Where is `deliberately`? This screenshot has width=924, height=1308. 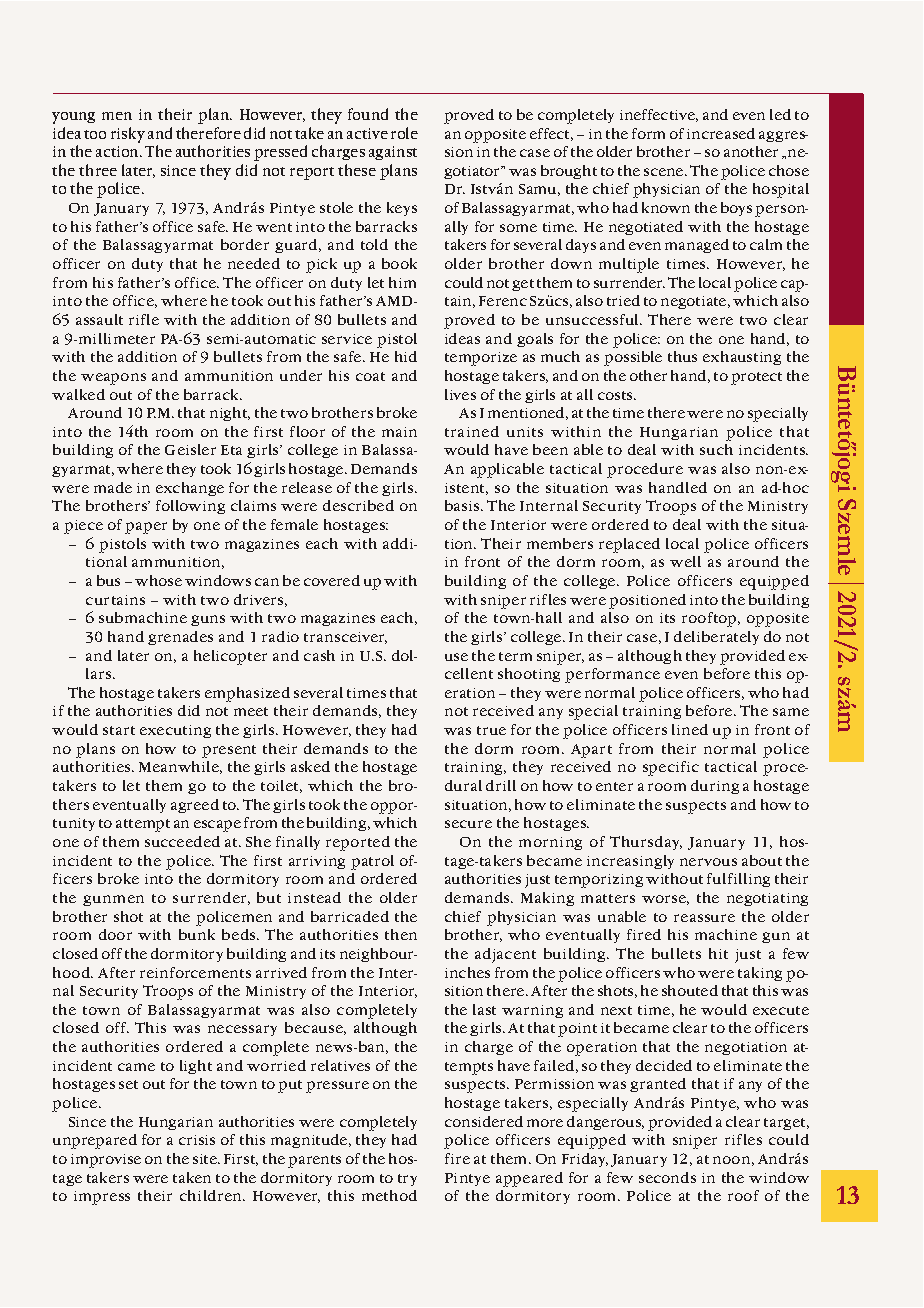
deliberately is located at coordinates (716, 638).
